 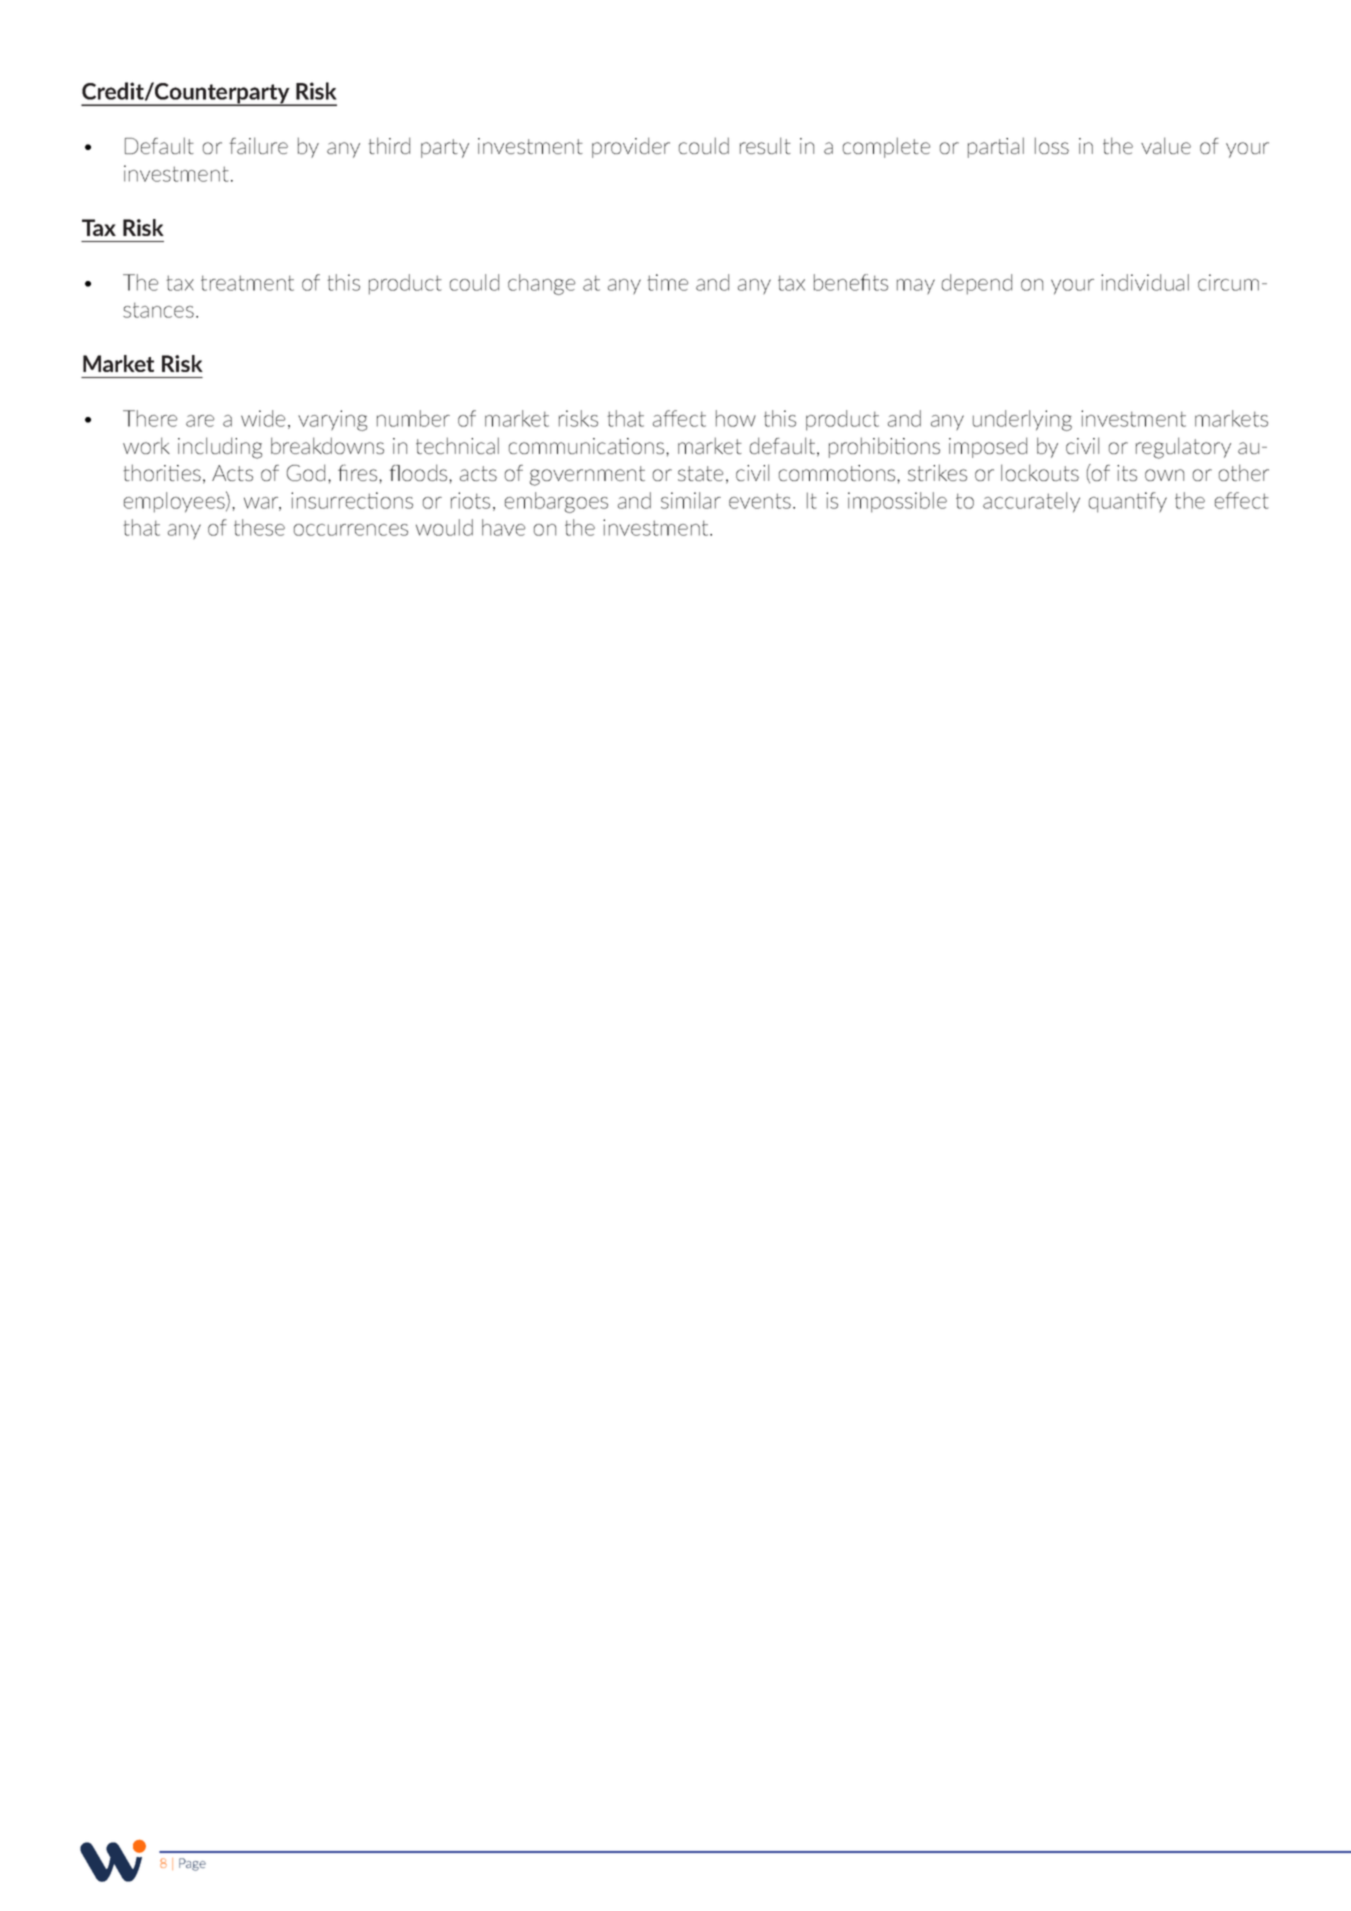 I want to click on Page, so click(x=192, y=1864).
